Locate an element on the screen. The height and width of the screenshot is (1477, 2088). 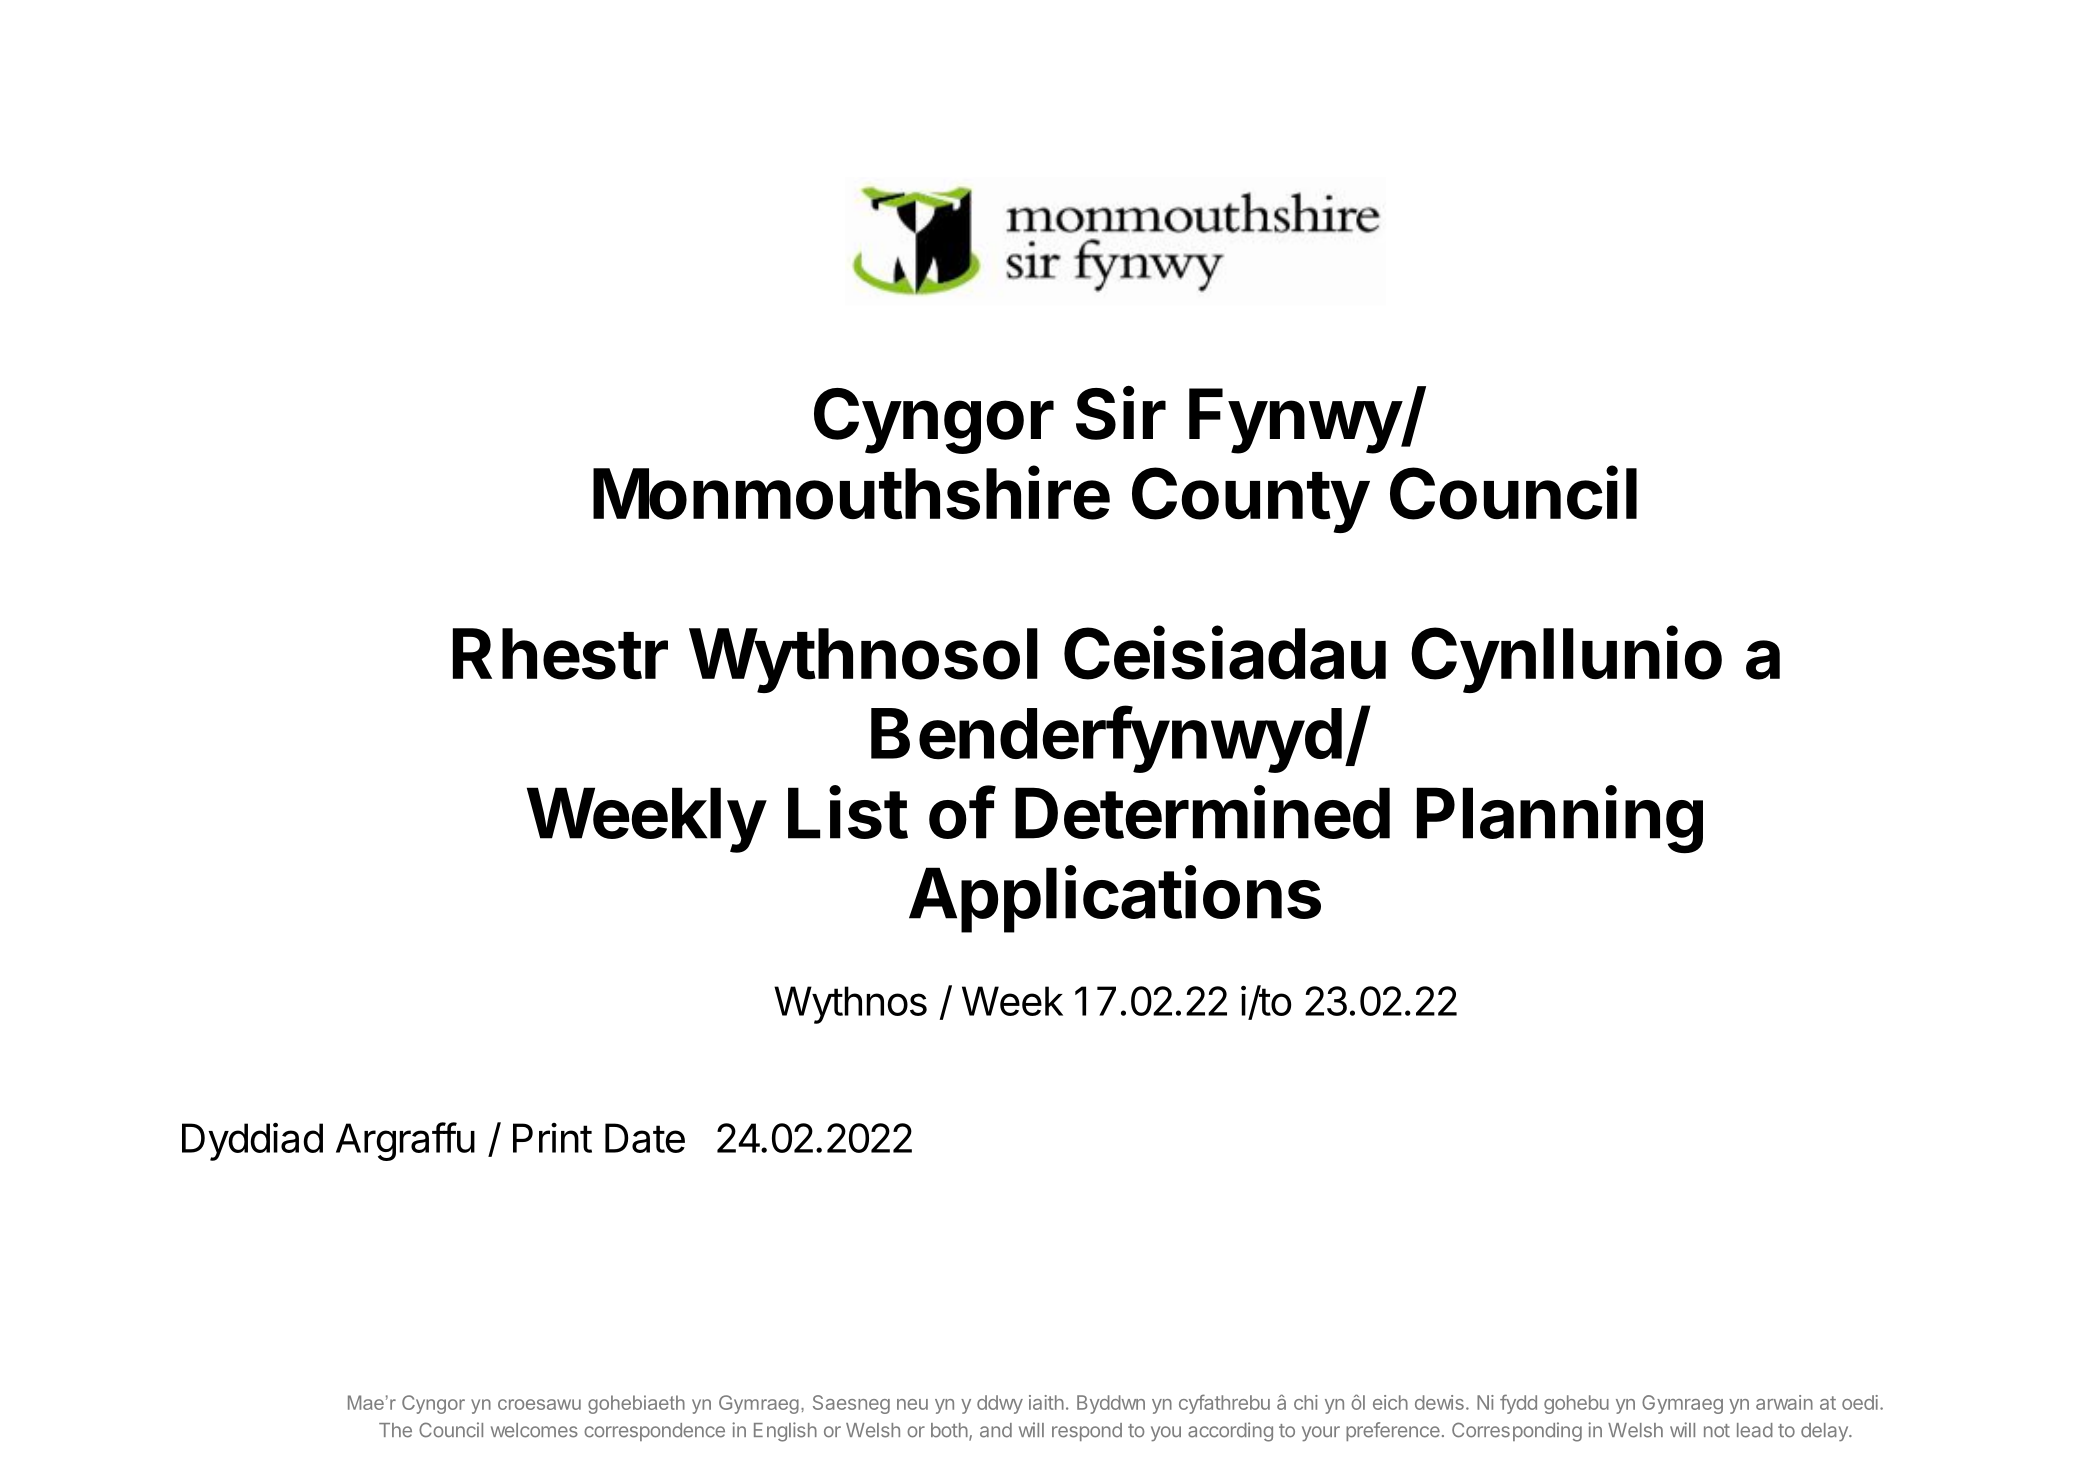
Planning is located at coordinates (1560, 820).
